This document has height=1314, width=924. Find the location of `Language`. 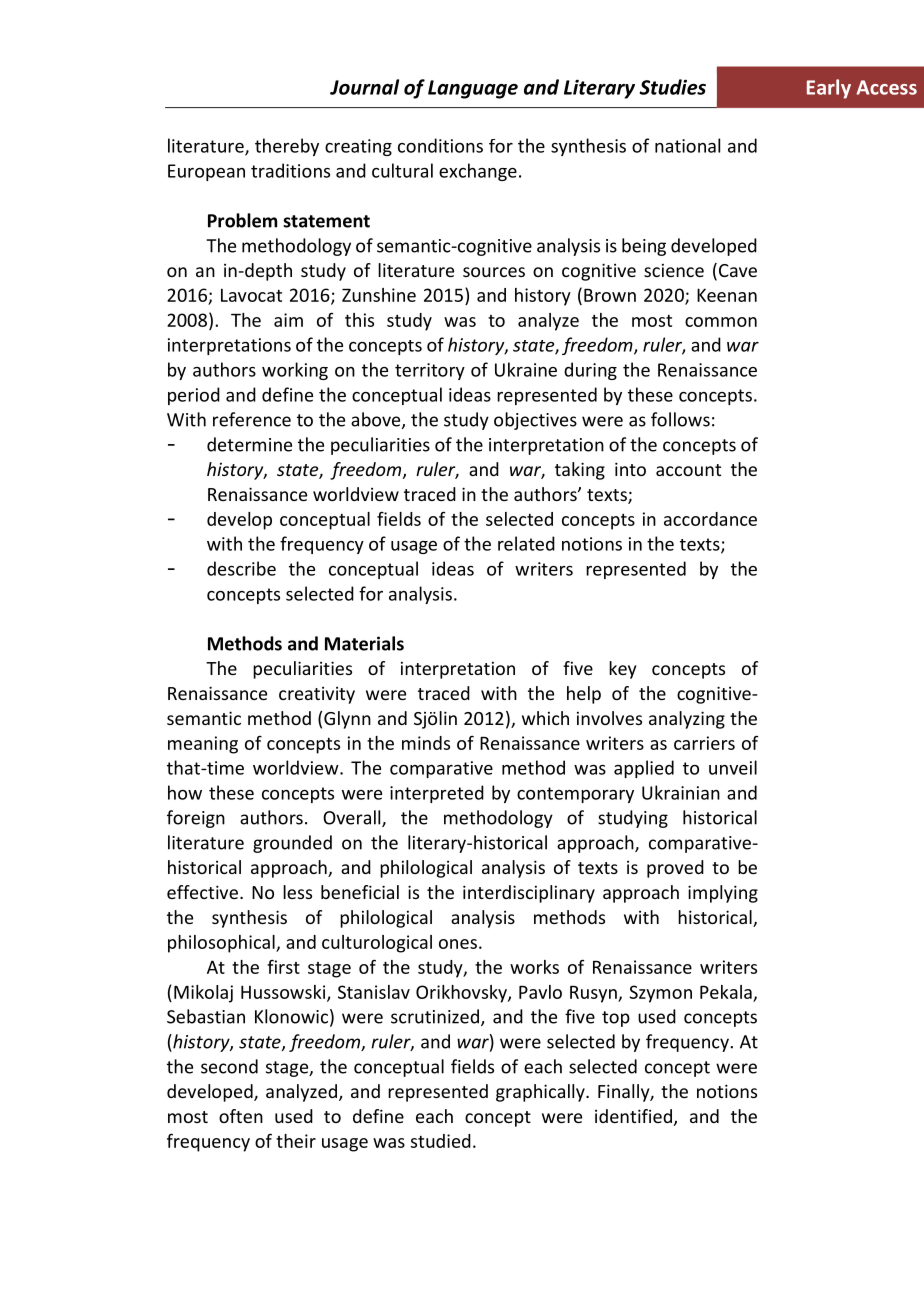

Language is located at coordinates (473, 89).
